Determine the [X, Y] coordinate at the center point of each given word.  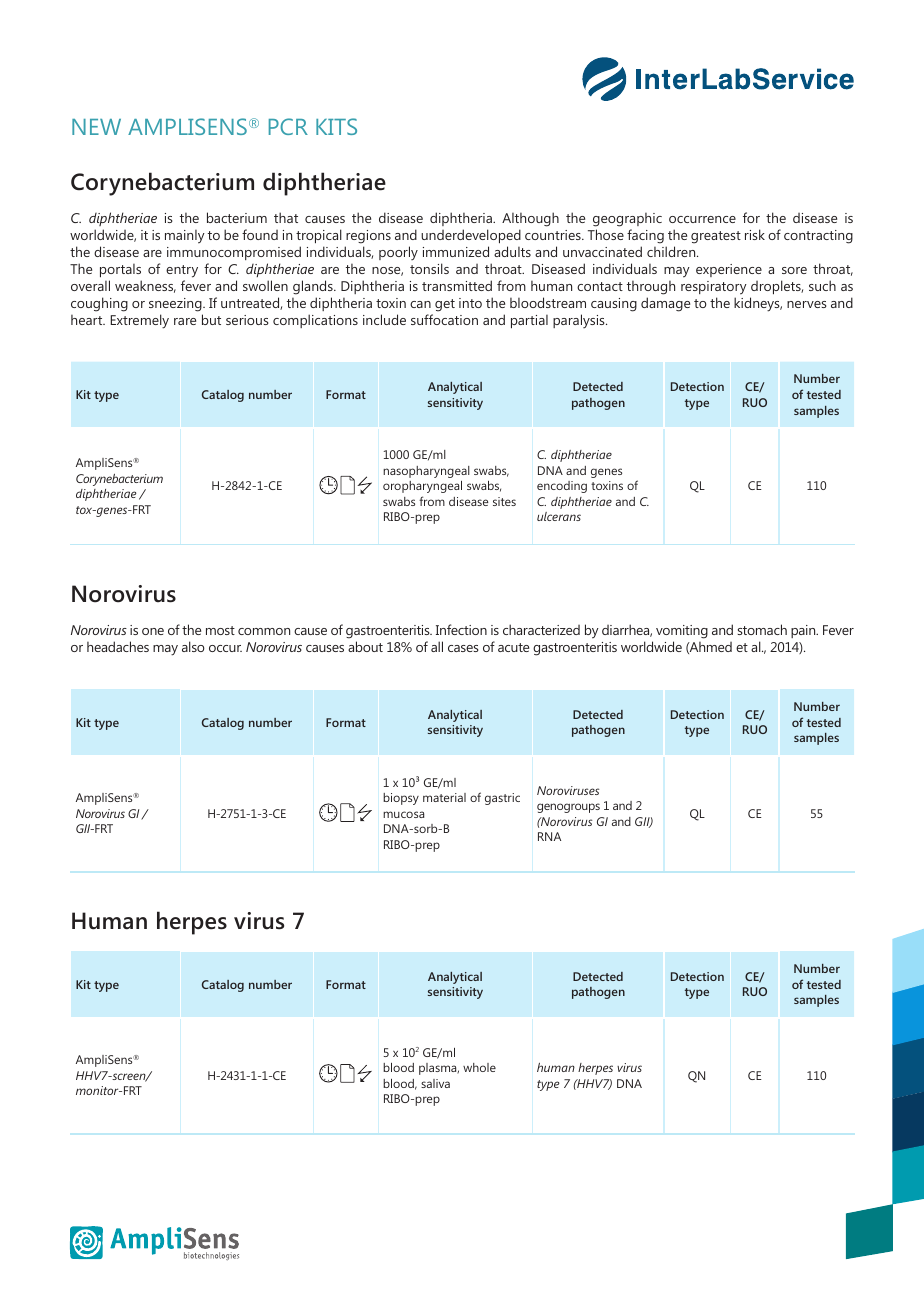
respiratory [714, 288]
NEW [96, 127]
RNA [549, 836]
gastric [502, 799]
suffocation [444, 319]
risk [755, 234]
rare [185, 321]
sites [504, 501]
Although [530, 219]
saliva [435, 1083]
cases [463, 648]
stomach [762, 629]
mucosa [403, 814]
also [193, 646]
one [153, 631]
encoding [562, 487]
